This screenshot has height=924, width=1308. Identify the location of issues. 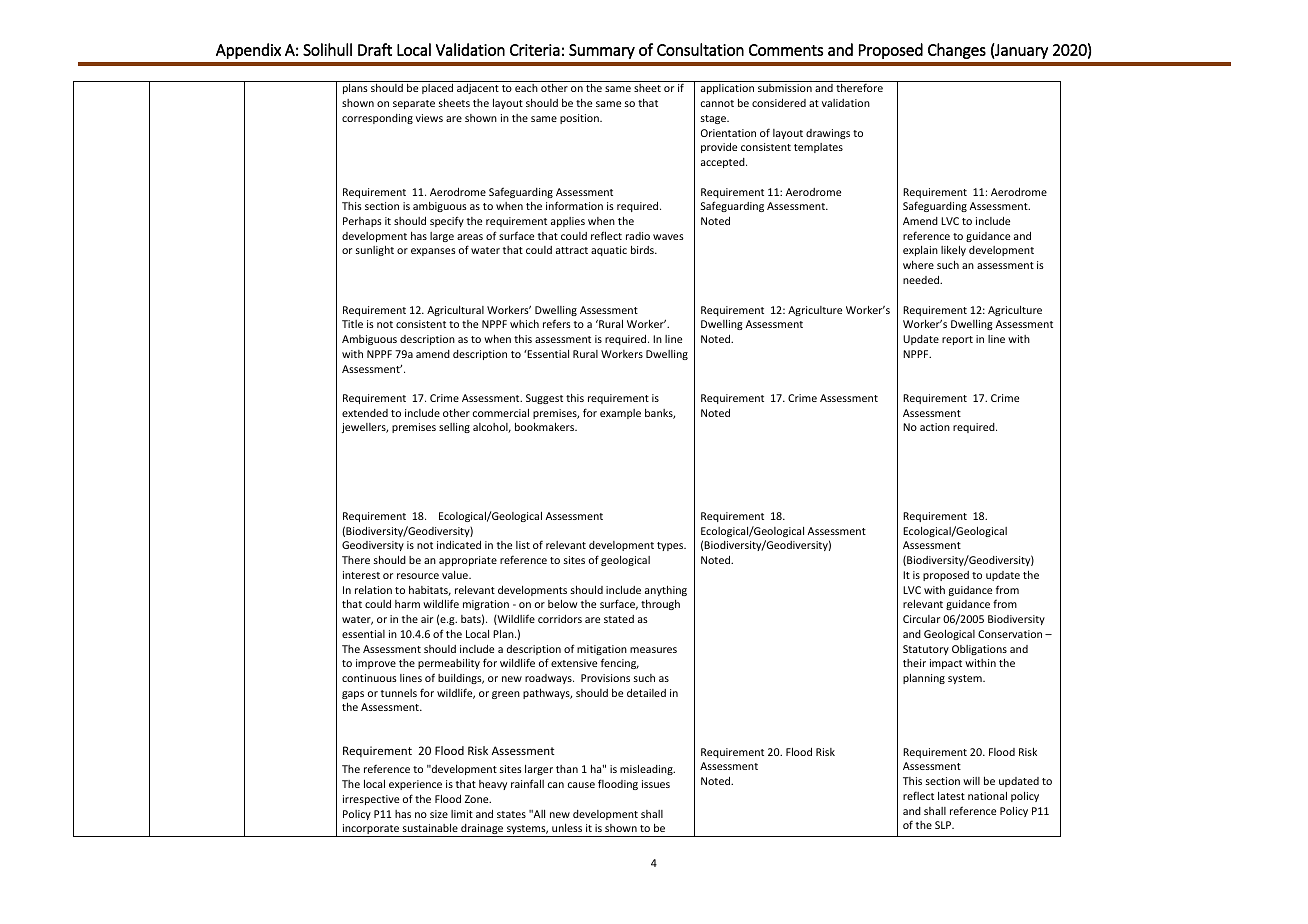
(656, 784).
